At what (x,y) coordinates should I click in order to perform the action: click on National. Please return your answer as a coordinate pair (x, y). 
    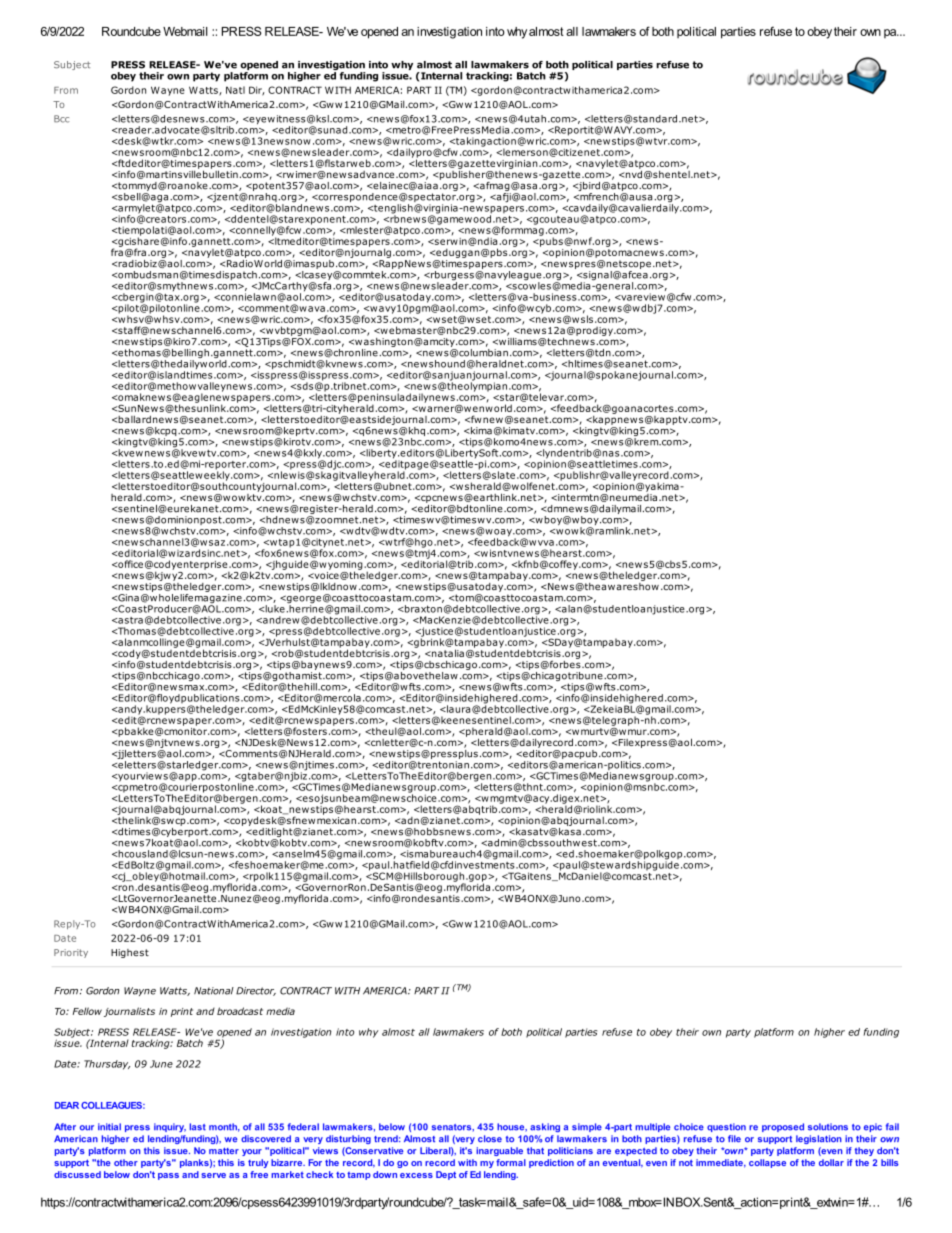
    Looking at the image, I should click on (214, 991).
